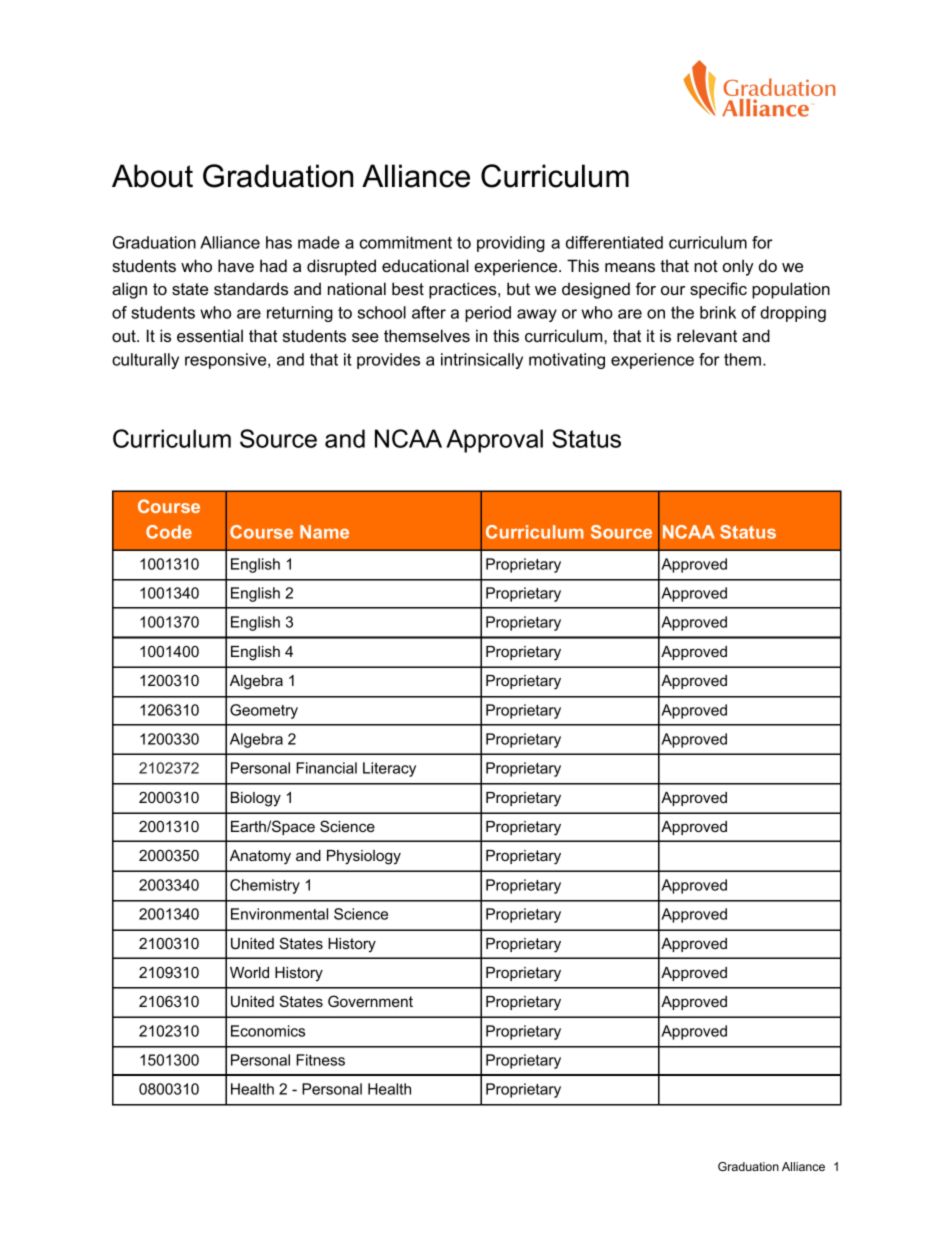 This page has height=1233, width=952. Describe the element at coordinates (152, 176) in the page. I see `About` at that location.
